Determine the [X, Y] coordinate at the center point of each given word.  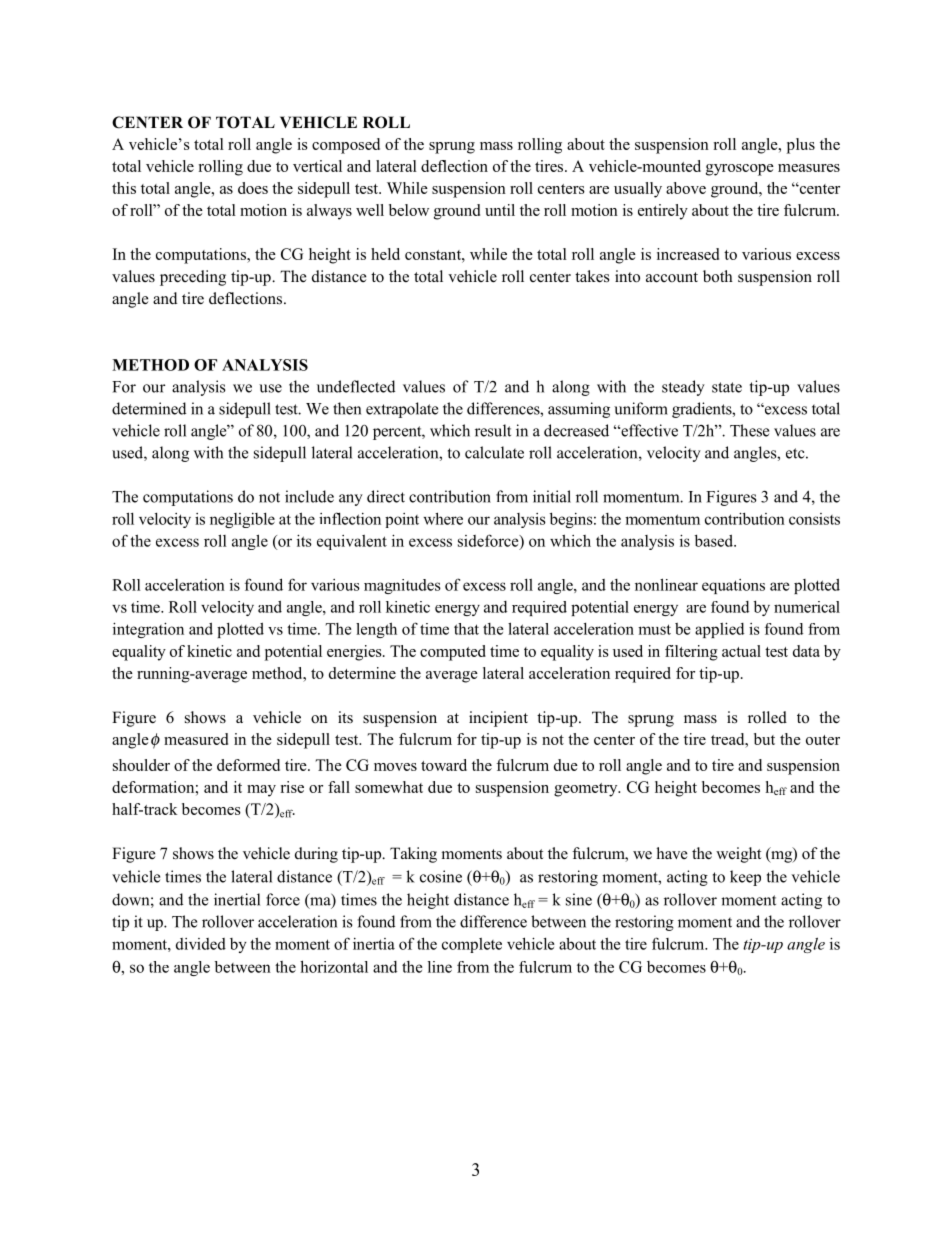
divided [201, 944]
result [493, 430]
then [347, 408]
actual [741, 651]
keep [745, 878]
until [500, 210]
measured [196, 739]
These [749, 430]
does [253, 188]
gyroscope [740, 170]
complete [472, 945]
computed [453, 653]
